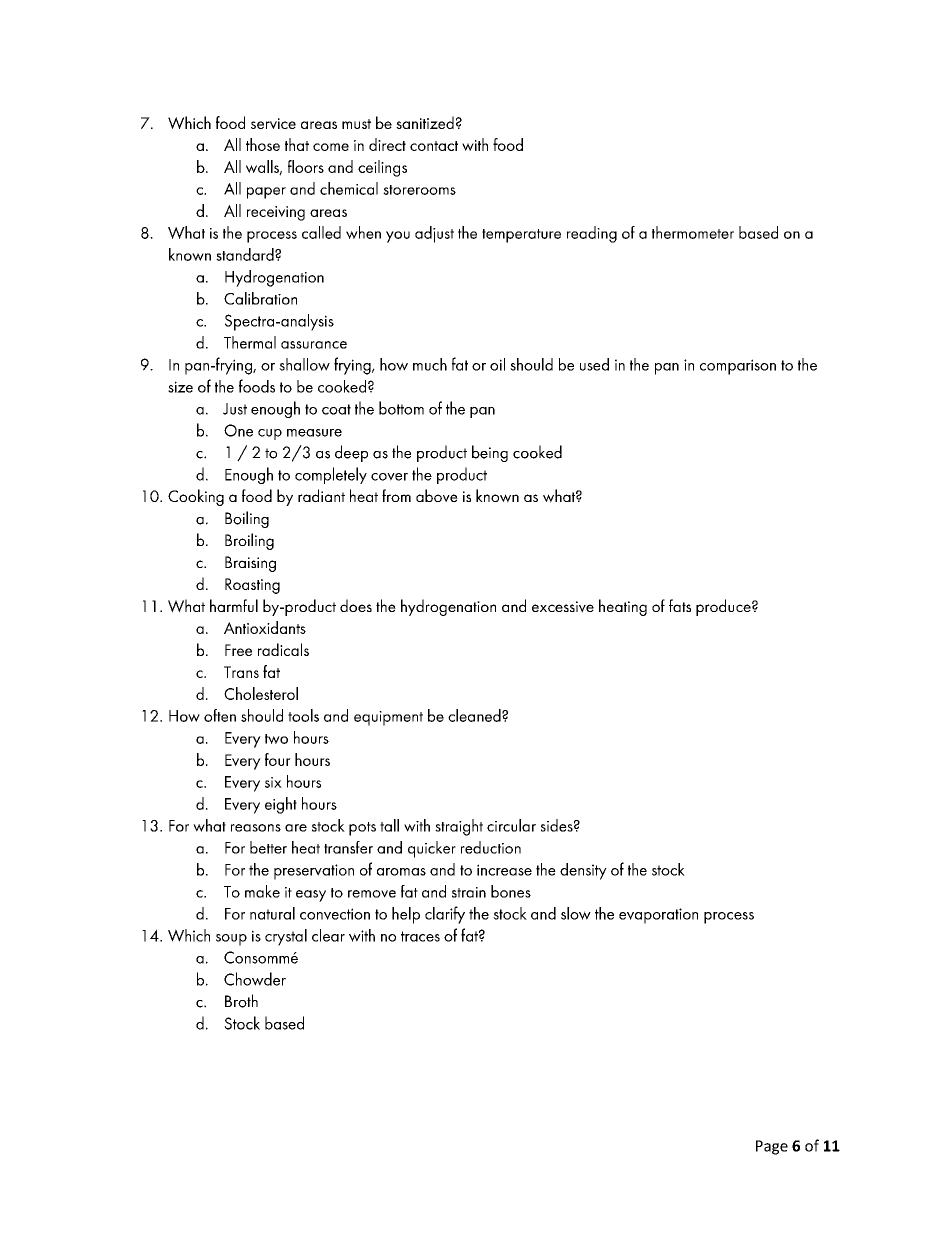 The height and width of the screenshot is (1233, 952). What do you see at coordinates (434, 146) in the screenshot?
I see `contact` at bounding box center [434, 146].
